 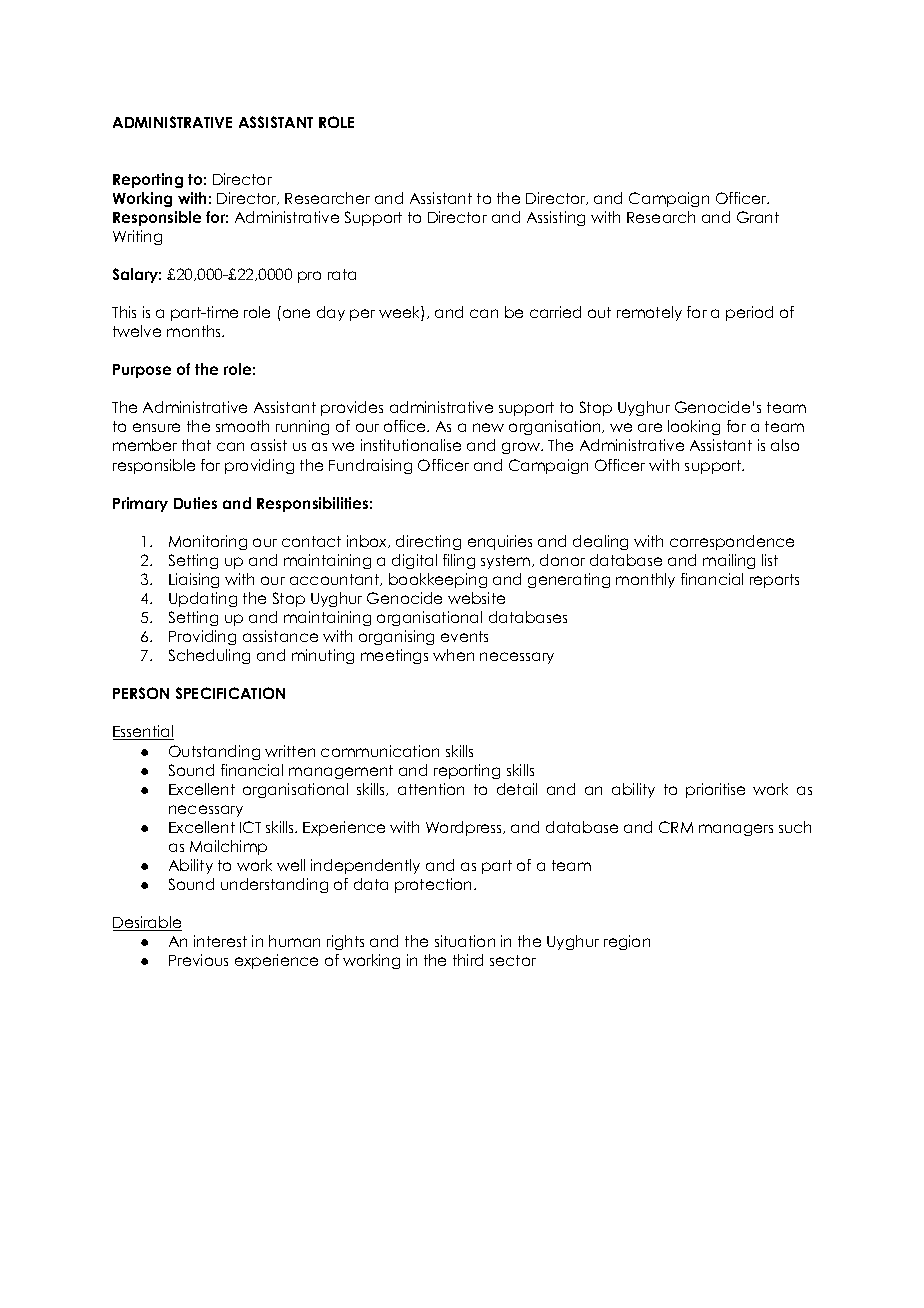 What do you see at coordinates (342, 274) in the image?
I see `rata` at bounding box center [342, 274].
